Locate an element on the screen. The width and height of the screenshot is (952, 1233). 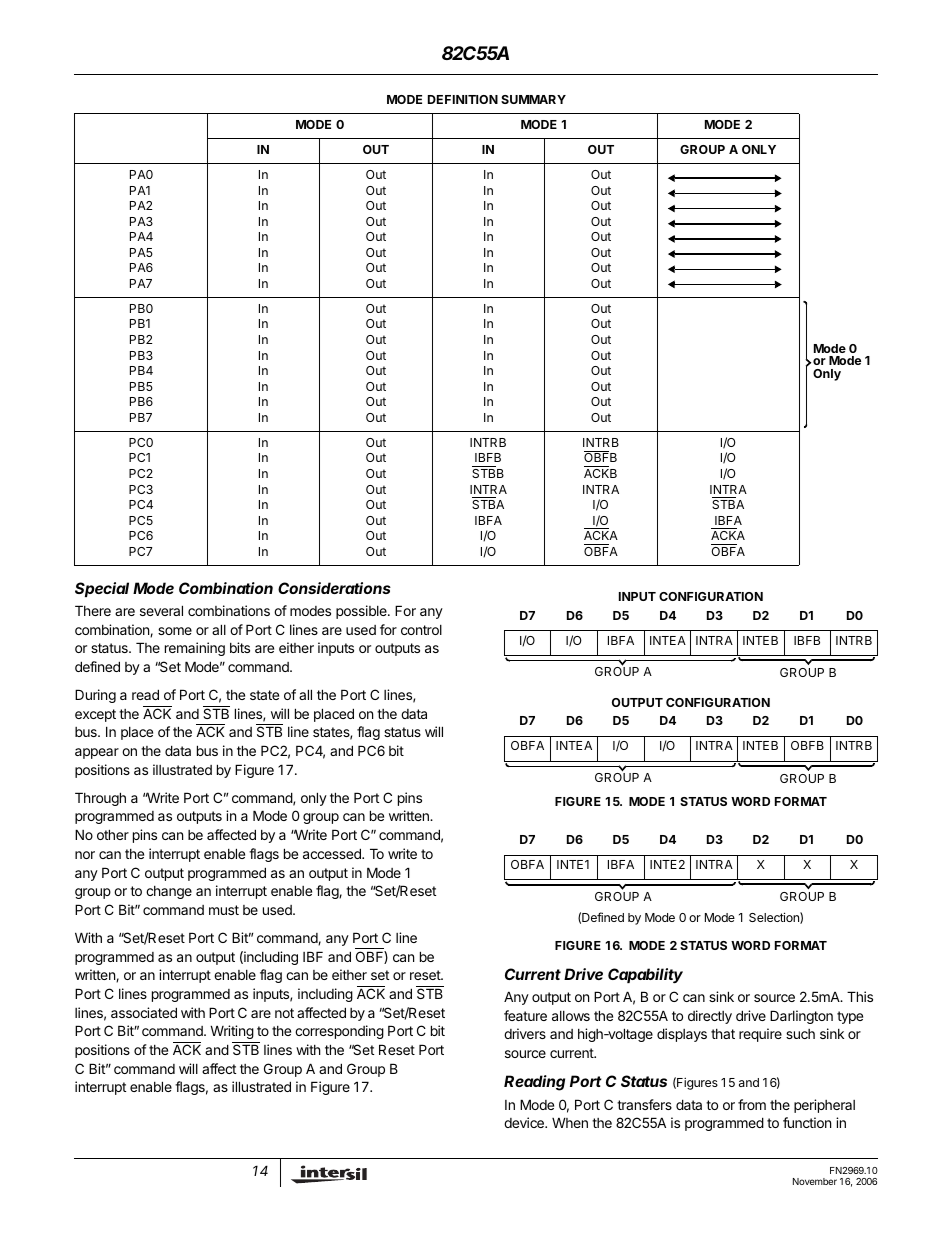
DEFINITION is located at coordinates (463, 99).
